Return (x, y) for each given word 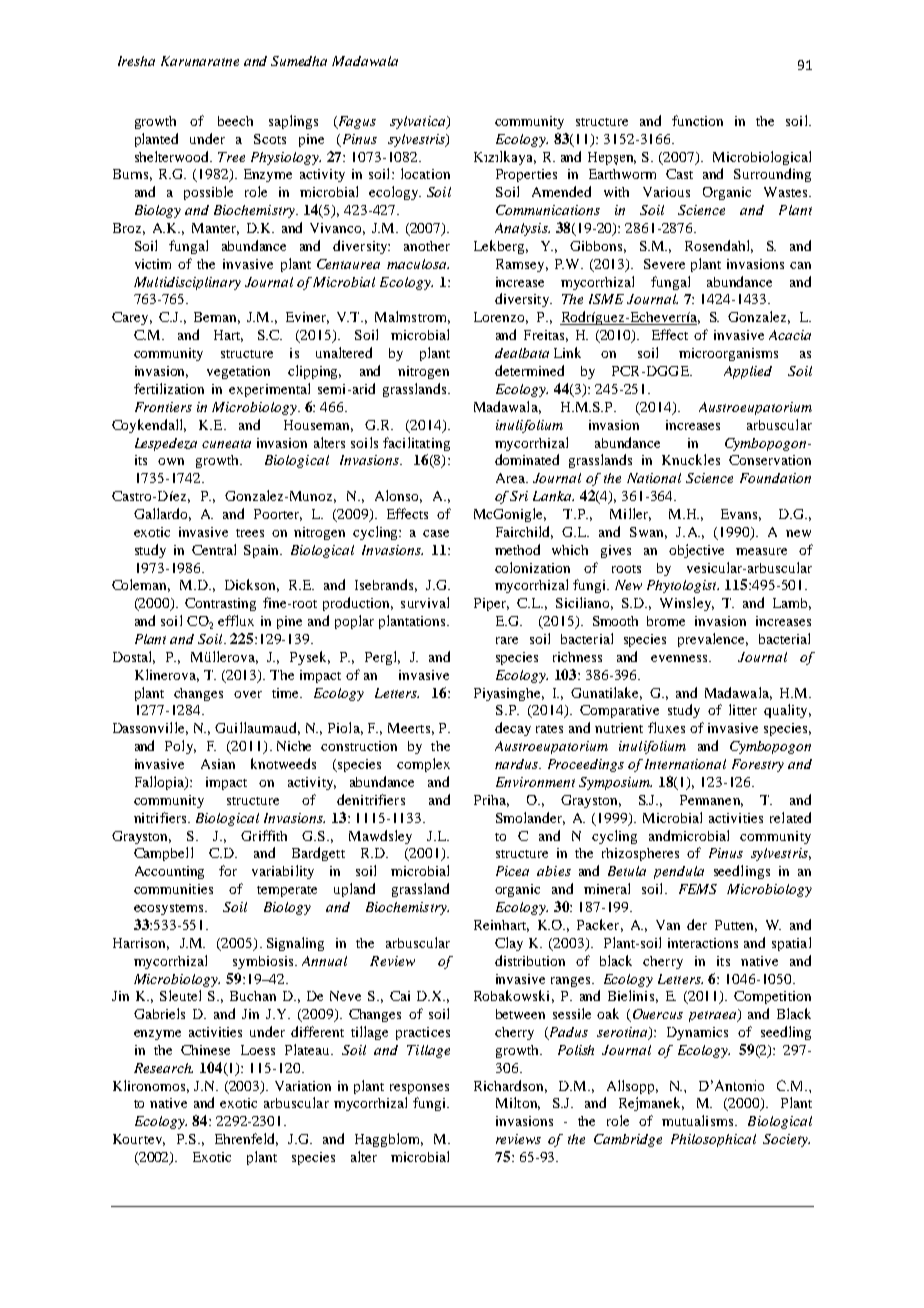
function (697, 120)
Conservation (770, 460)
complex (423, 765)
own (171, 461)
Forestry (758, 765)
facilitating (416, 444)
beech (235, 121)
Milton (518, 1103)
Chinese (205, 1050)
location (425, 173)
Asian (218, 764)
